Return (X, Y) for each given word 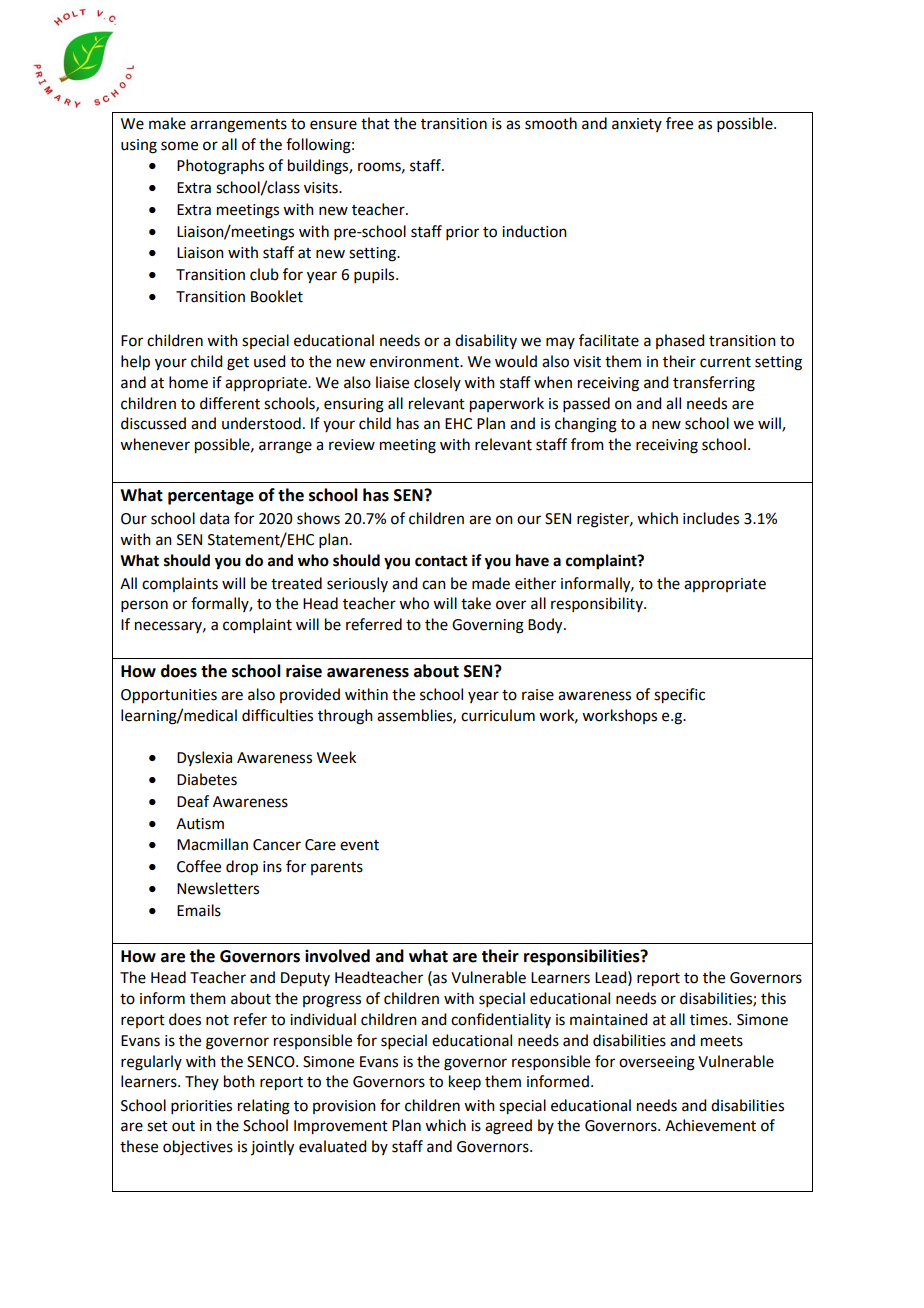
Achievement (710, 1125)
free (679, 123)
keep (465, 1082)
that (375, 123)
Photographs (220, 167)
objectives (198, 1148)
